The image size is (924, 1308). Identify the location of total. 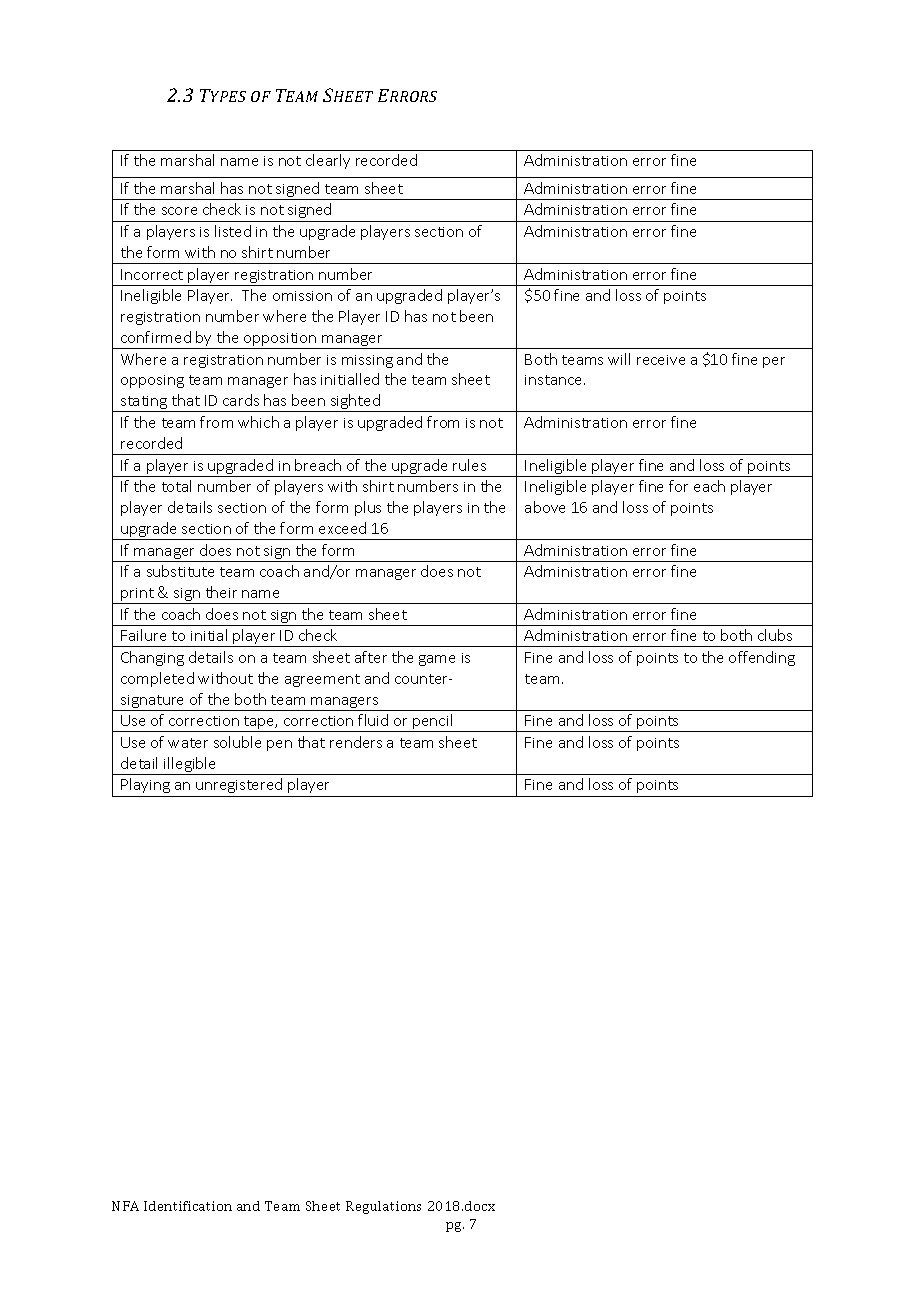
(176, 486).
